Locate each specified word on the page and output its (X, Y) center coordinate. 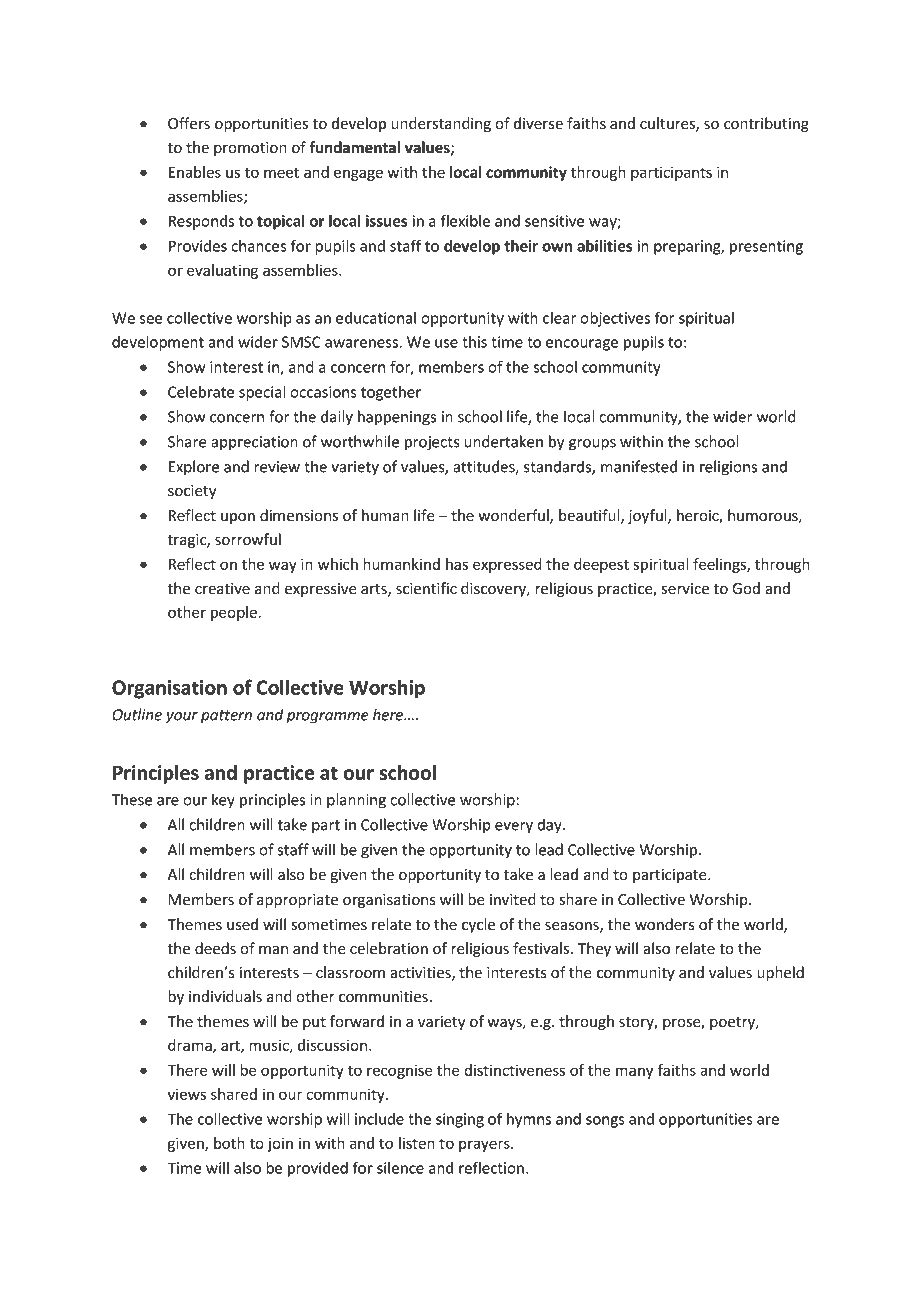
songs (605, 1122)
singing (460, 1120)
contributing (766, 124)
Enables (195, 172)
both (229, 1143)
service (685, 589)
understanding (441, 124)
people (234, 613)
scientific (426, 588)
